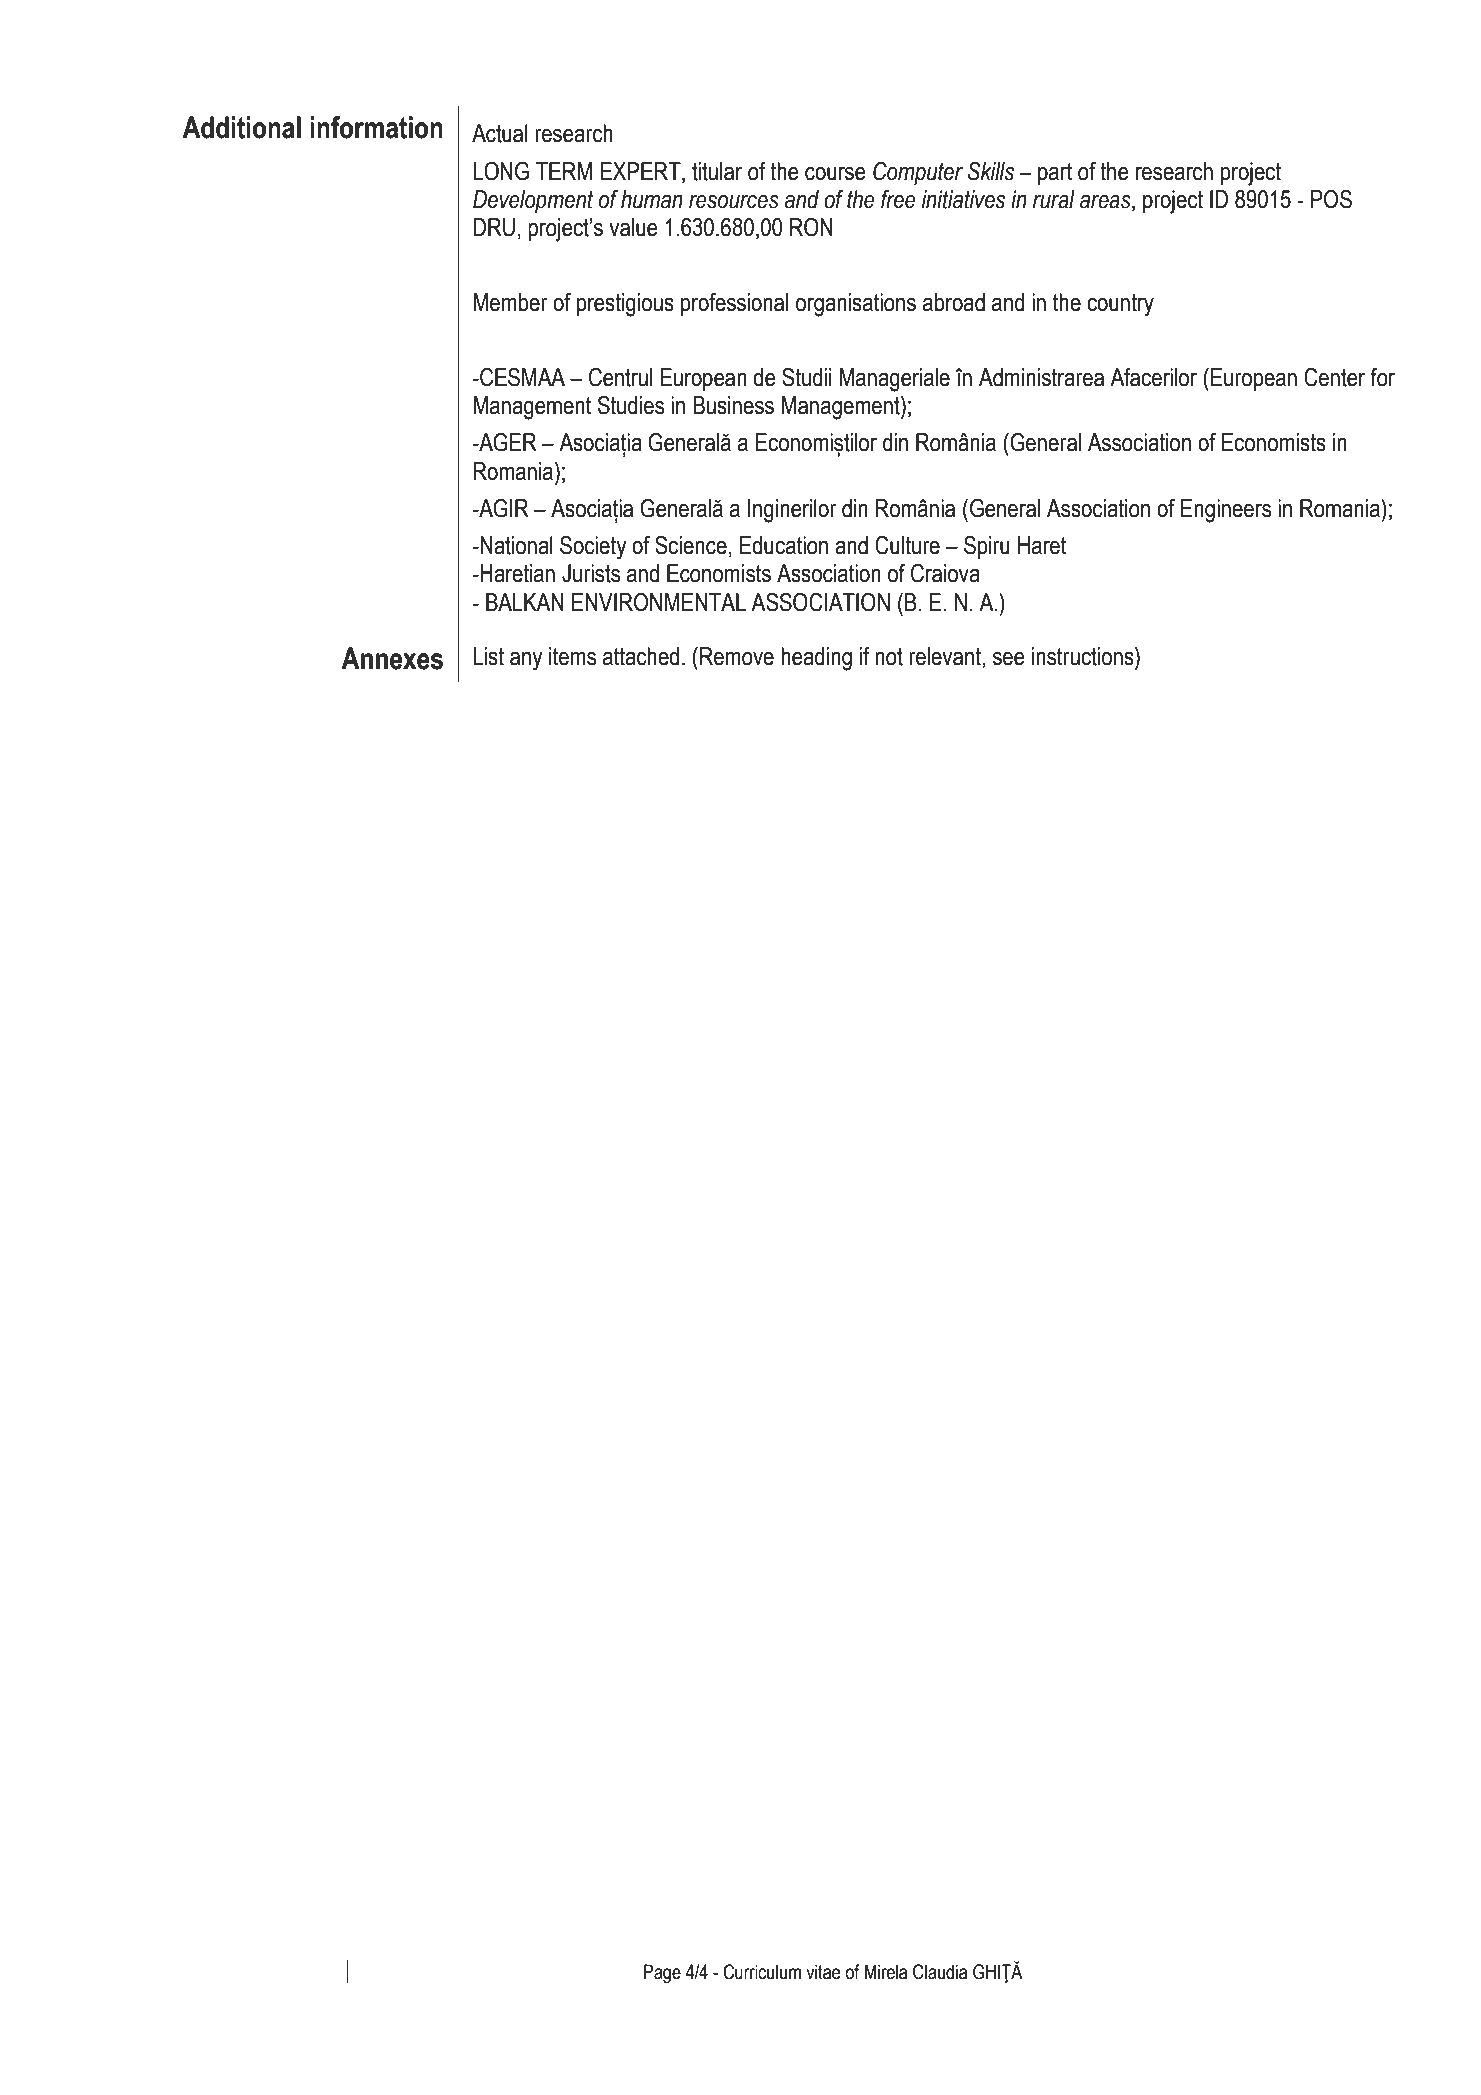  I want to click on information, so click(376, 127).
